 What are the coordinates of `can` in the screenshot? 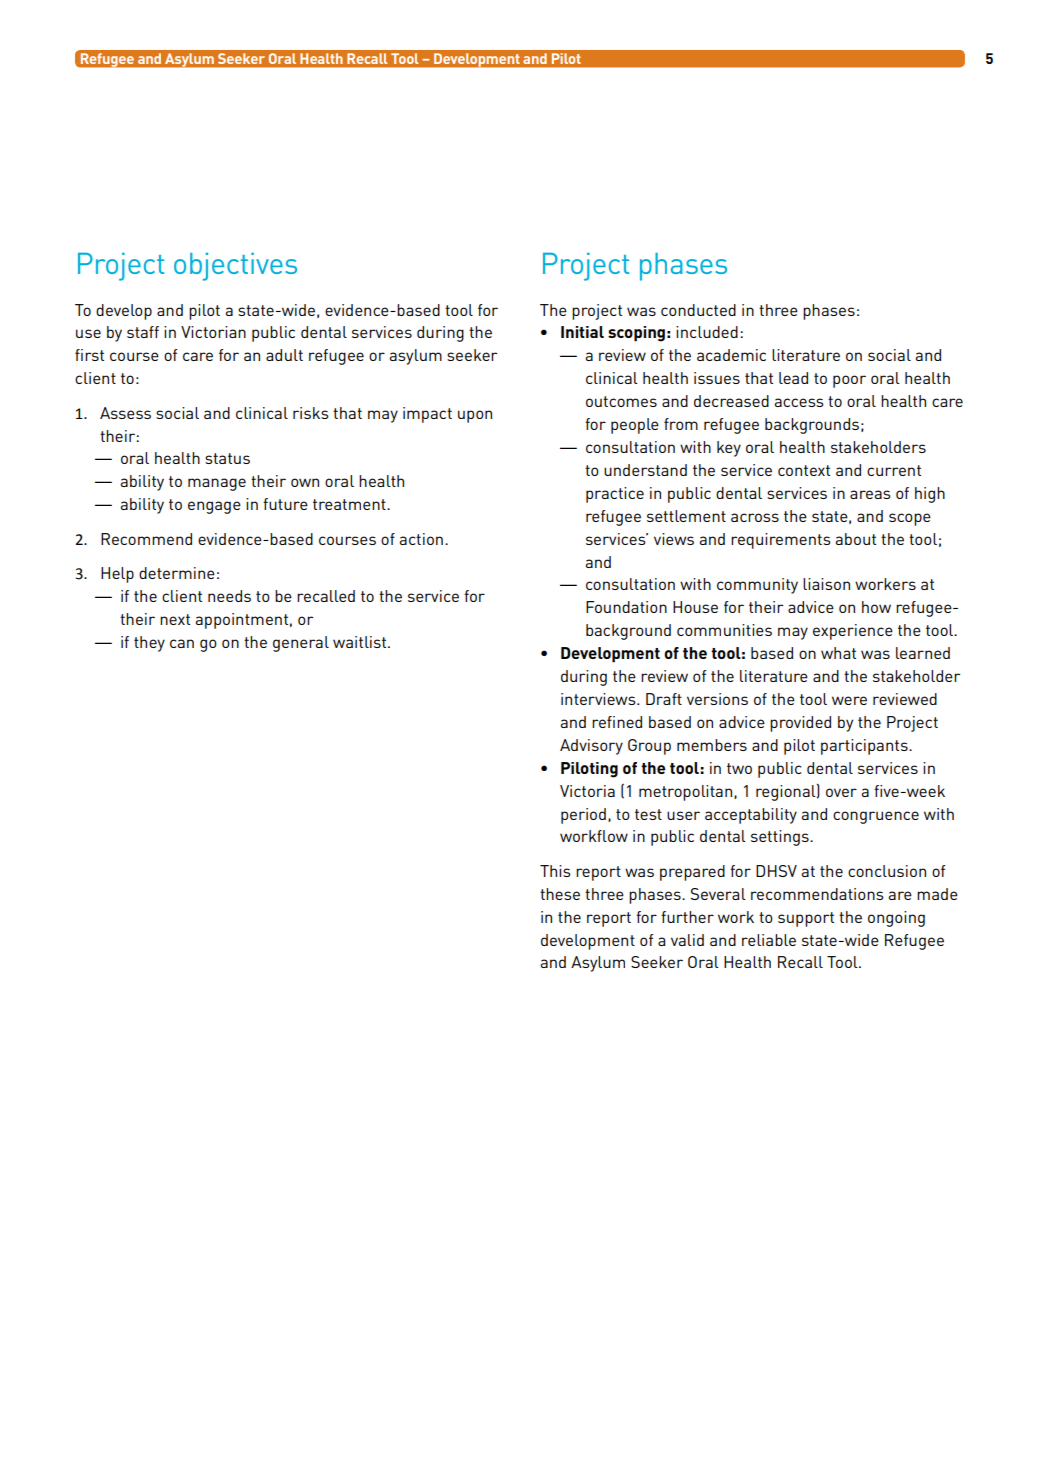 It's located at (182, 643).
